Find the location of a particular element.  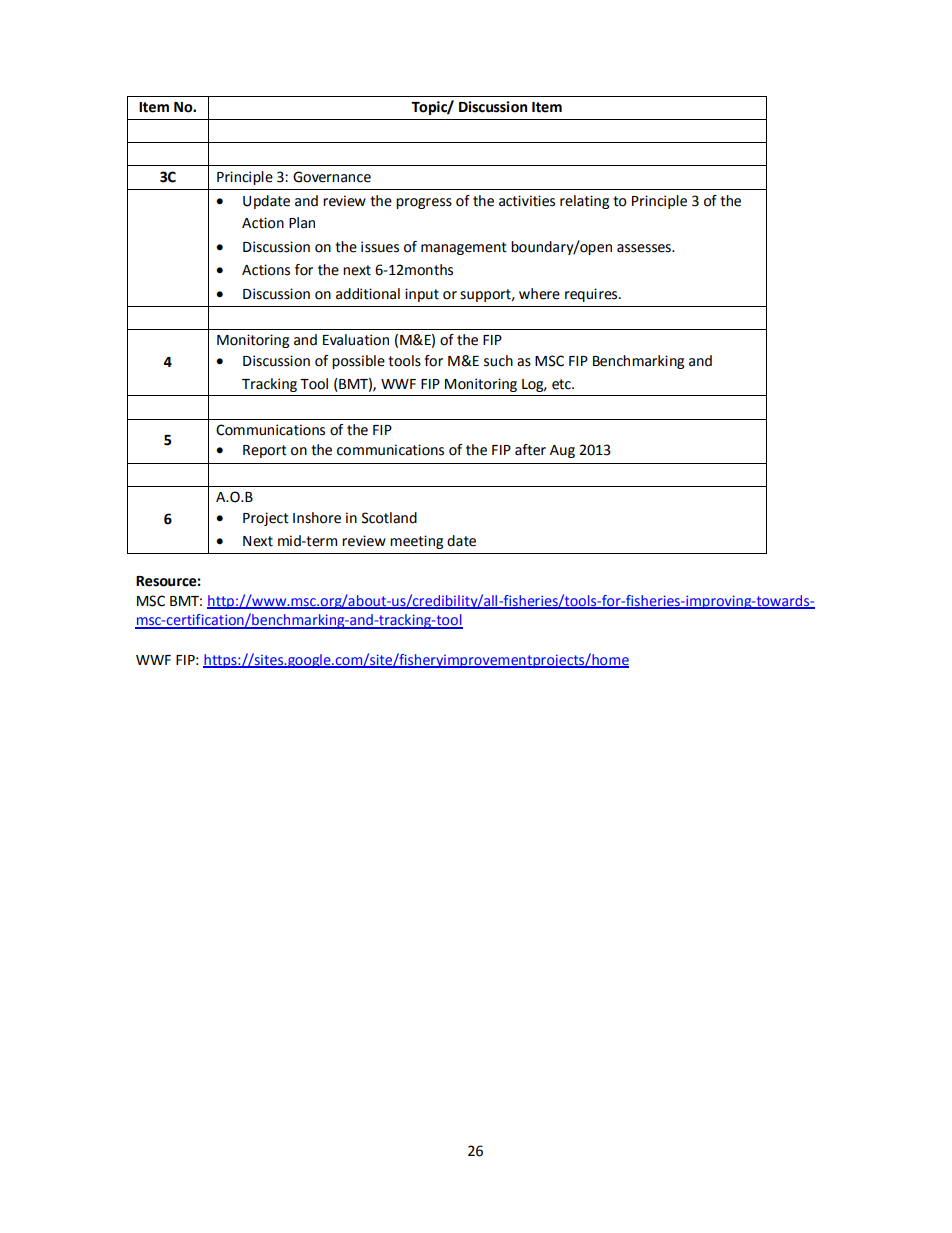

activities is located at coordinates (527, 201).
